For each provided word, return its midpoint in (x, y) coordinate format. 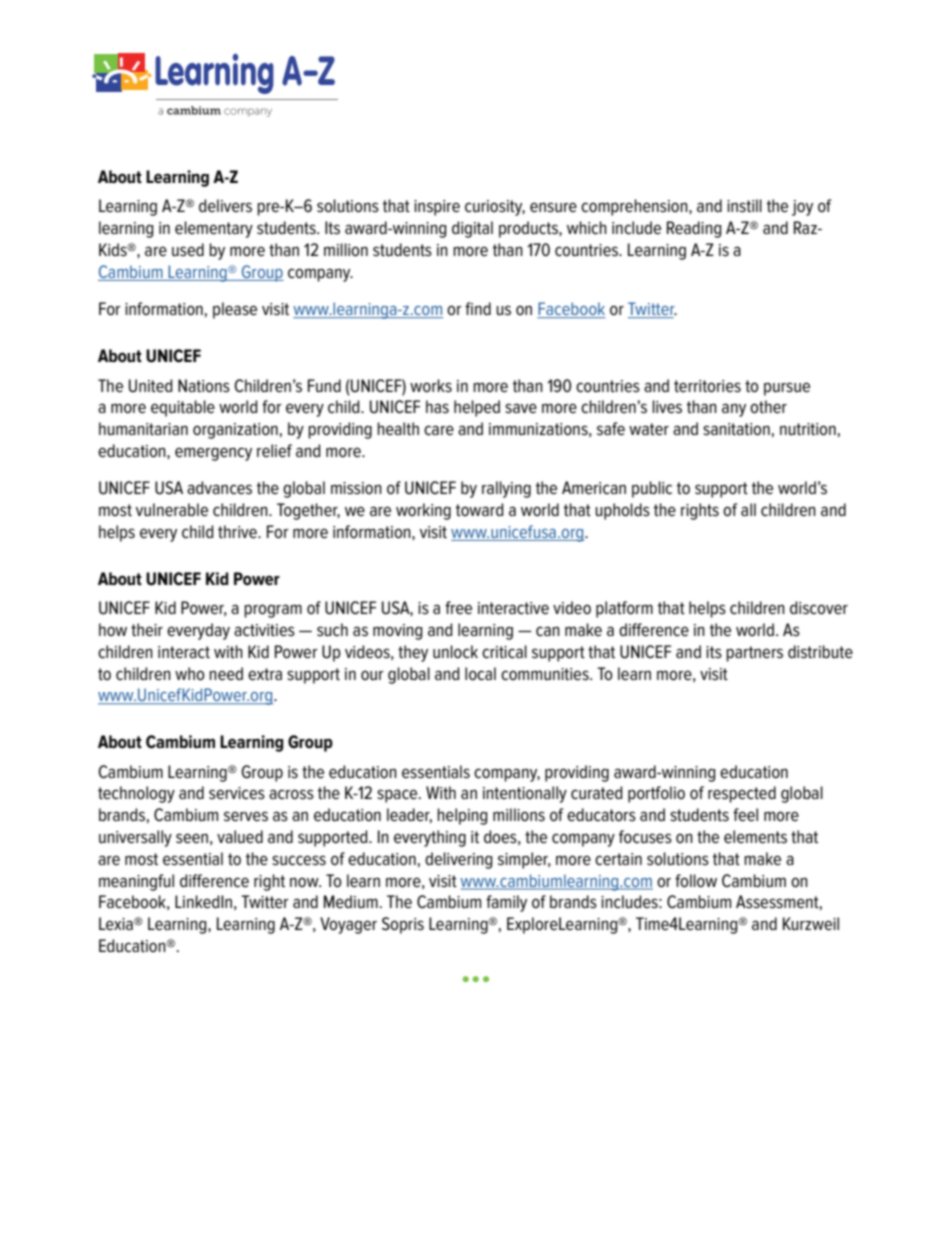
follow (696, 881)
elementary (214, 229)
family (506, 903)
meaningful (136, 882)
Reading (694, 229)
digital (472, 229)
